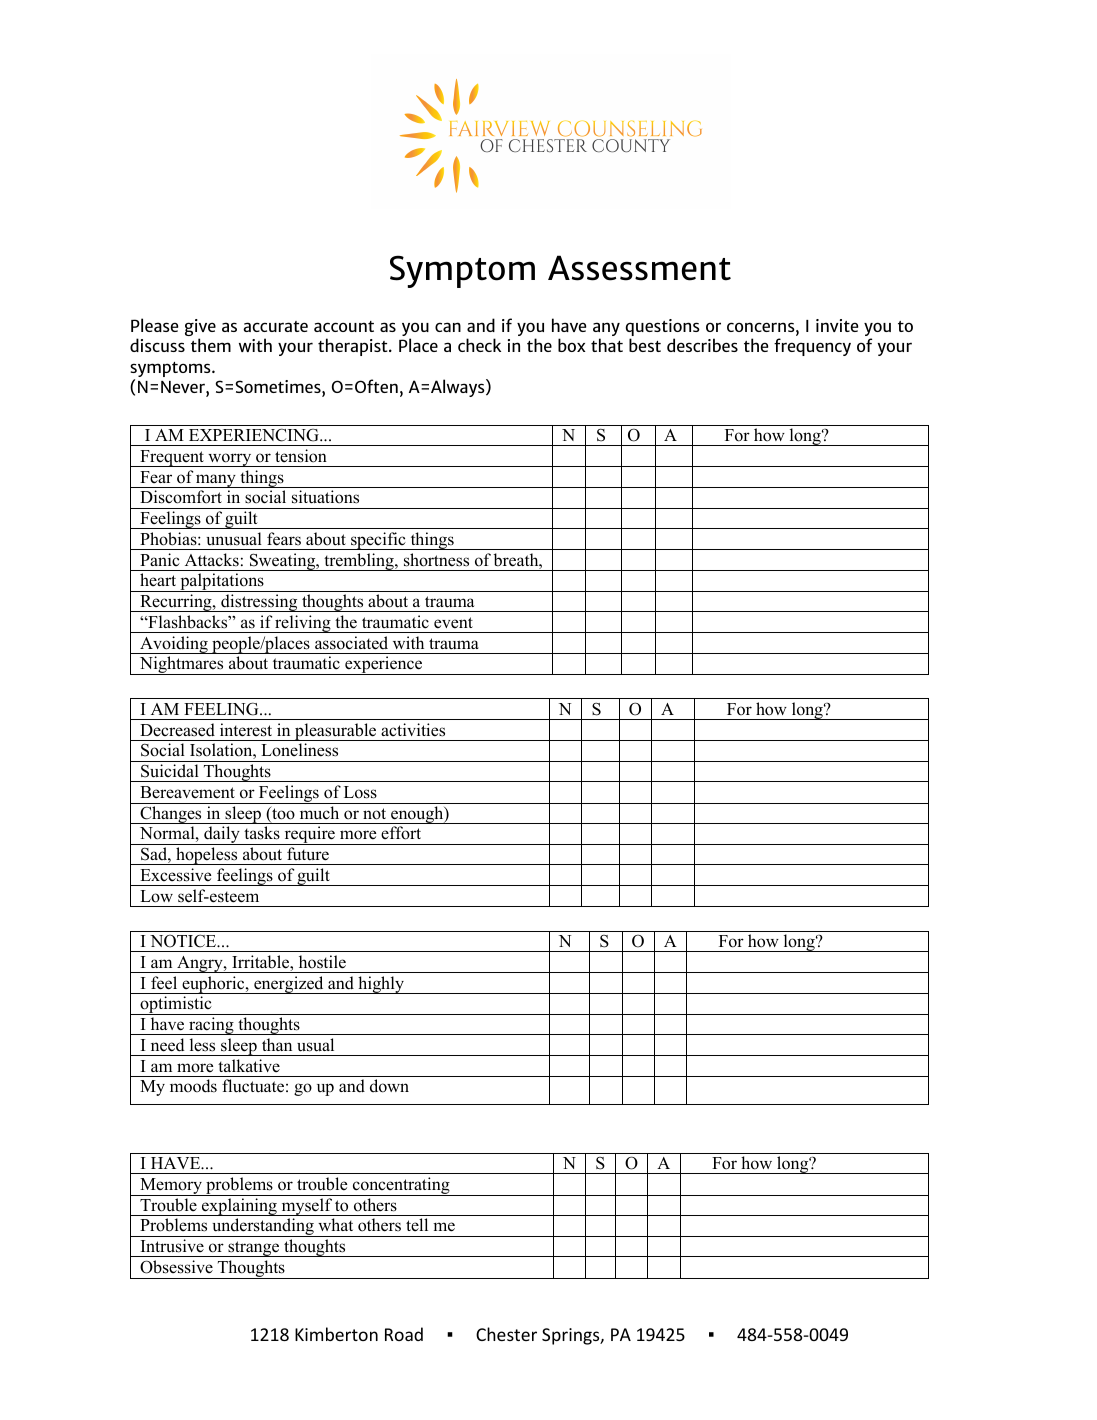 This image has width=1097, height=1420. I want to click on can, so click(448, 327).
